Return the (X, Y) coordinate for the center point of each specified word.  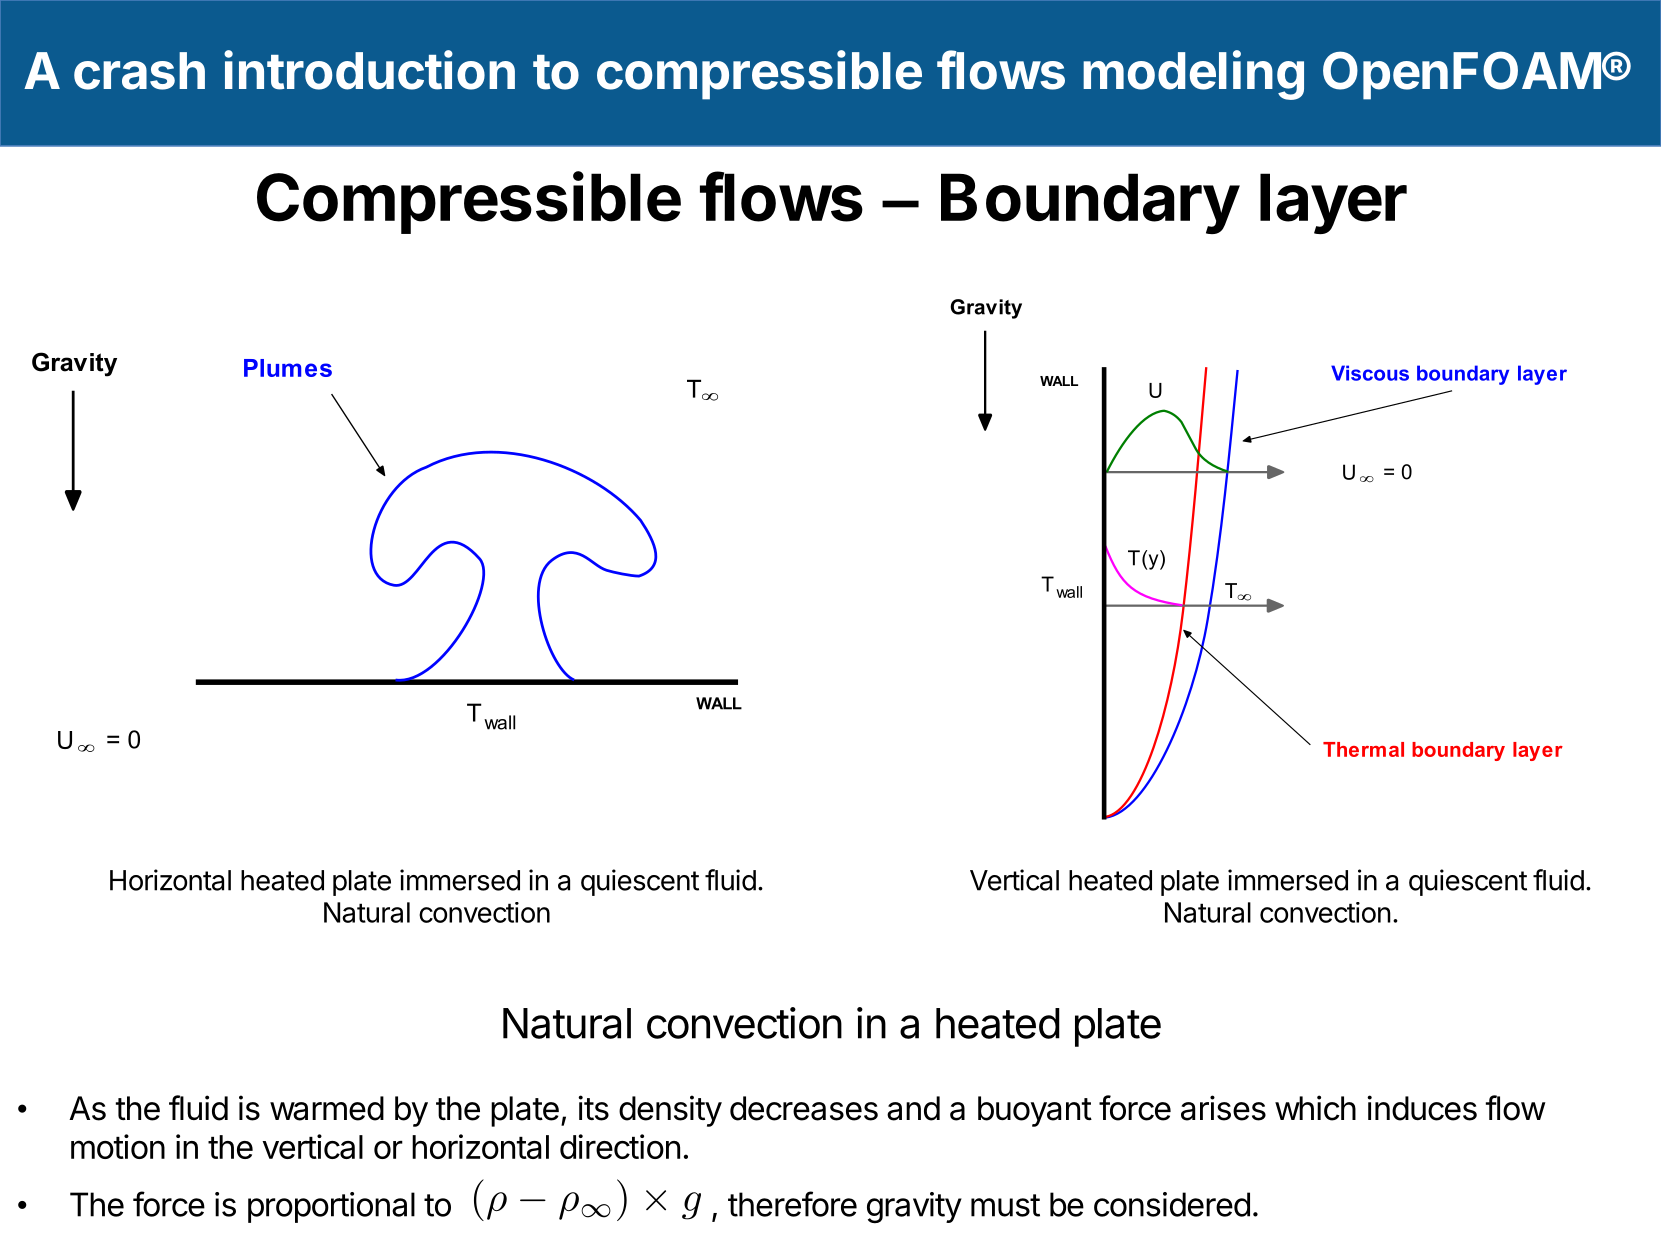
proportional (331, 1207)
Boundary (1090, 203)
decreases (804, 1108)
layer (1333, 203)
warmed (327, 1108)
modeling (1193, 75)
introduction (369, 70)
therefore (792, 1204)
